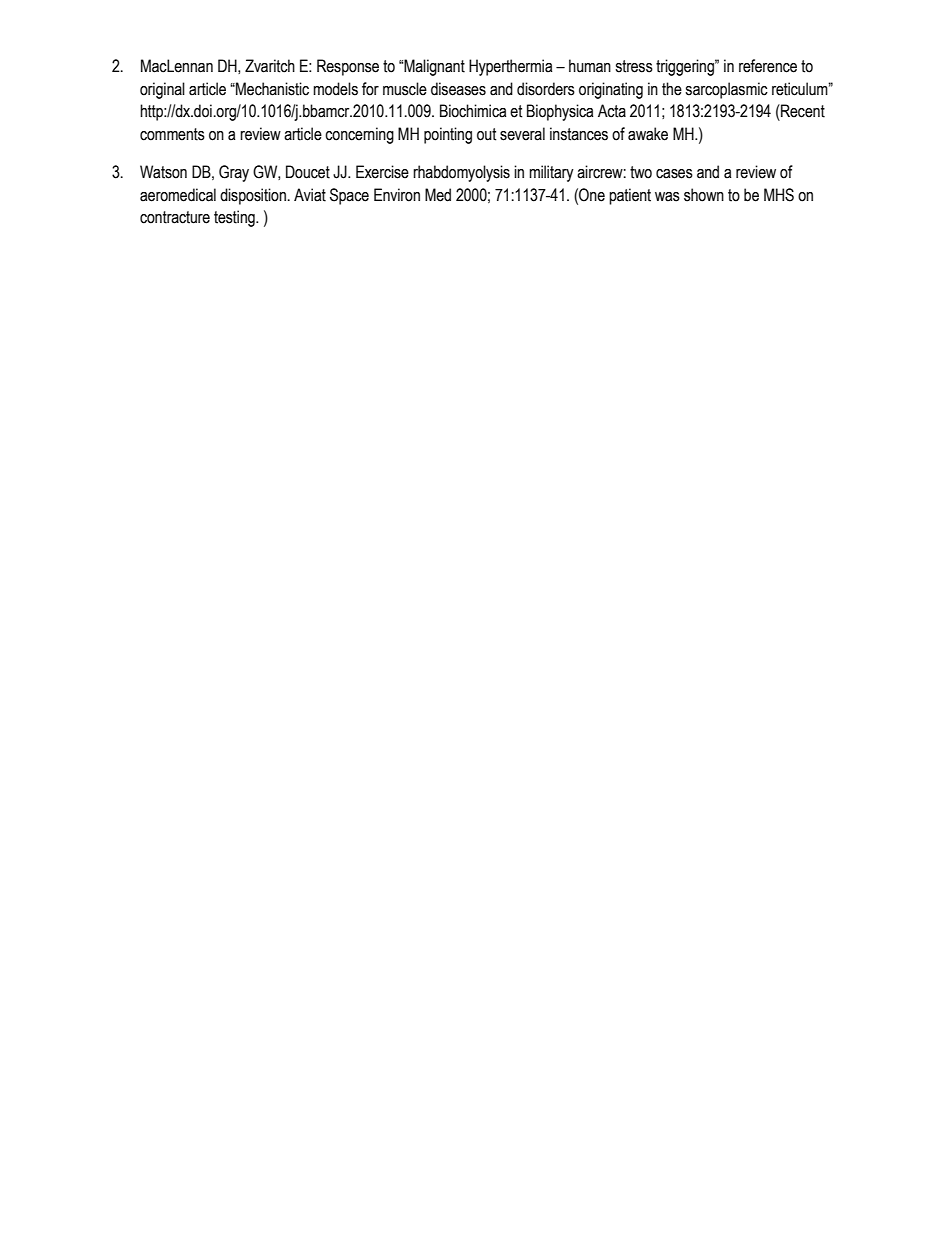  Describe the element at coordinates (768, 66) in the screenshot. I see `reference` at that location.
